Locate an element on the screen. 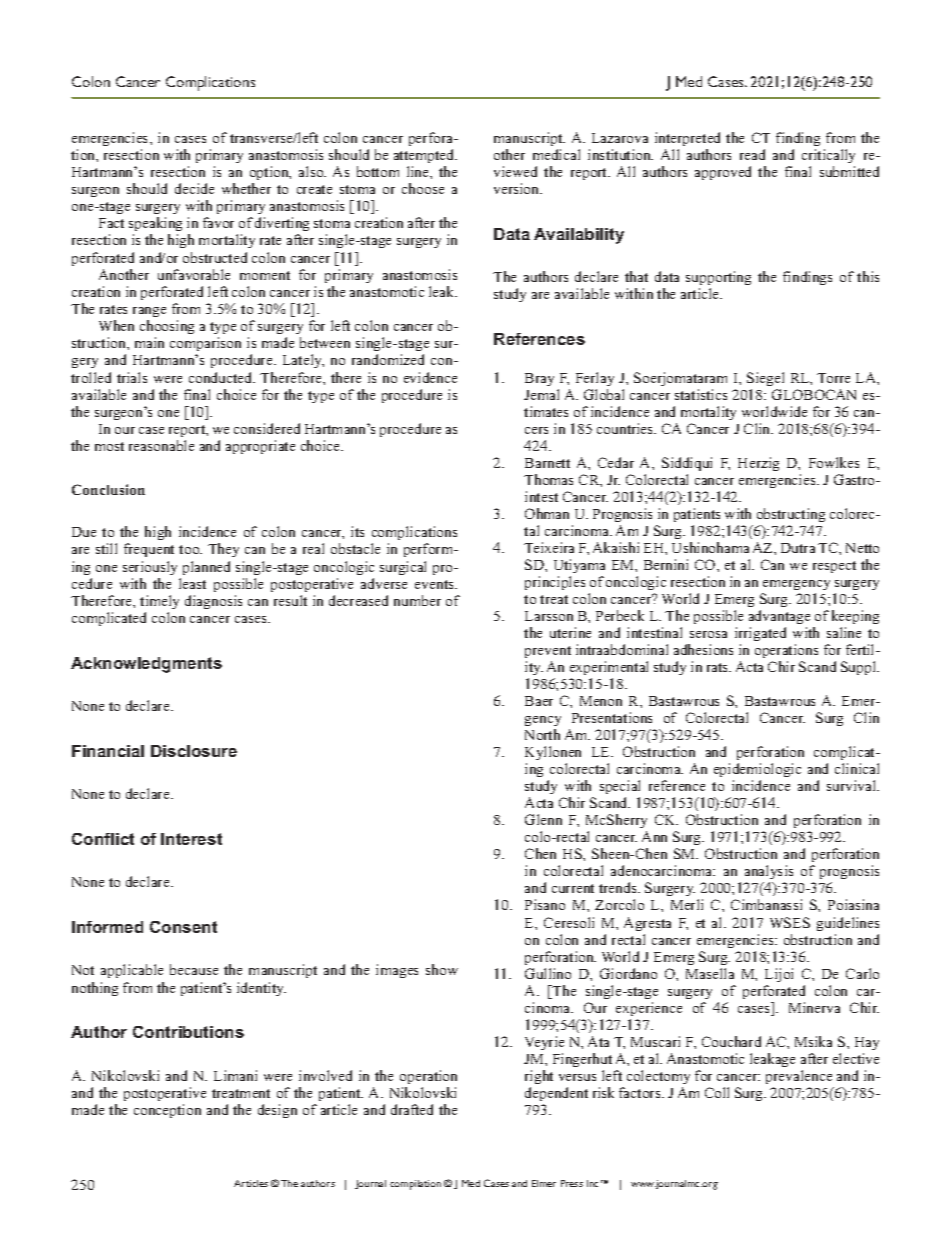 This screenshot has width=952, height=1233. evidence is located at coordinates (430, 377).
